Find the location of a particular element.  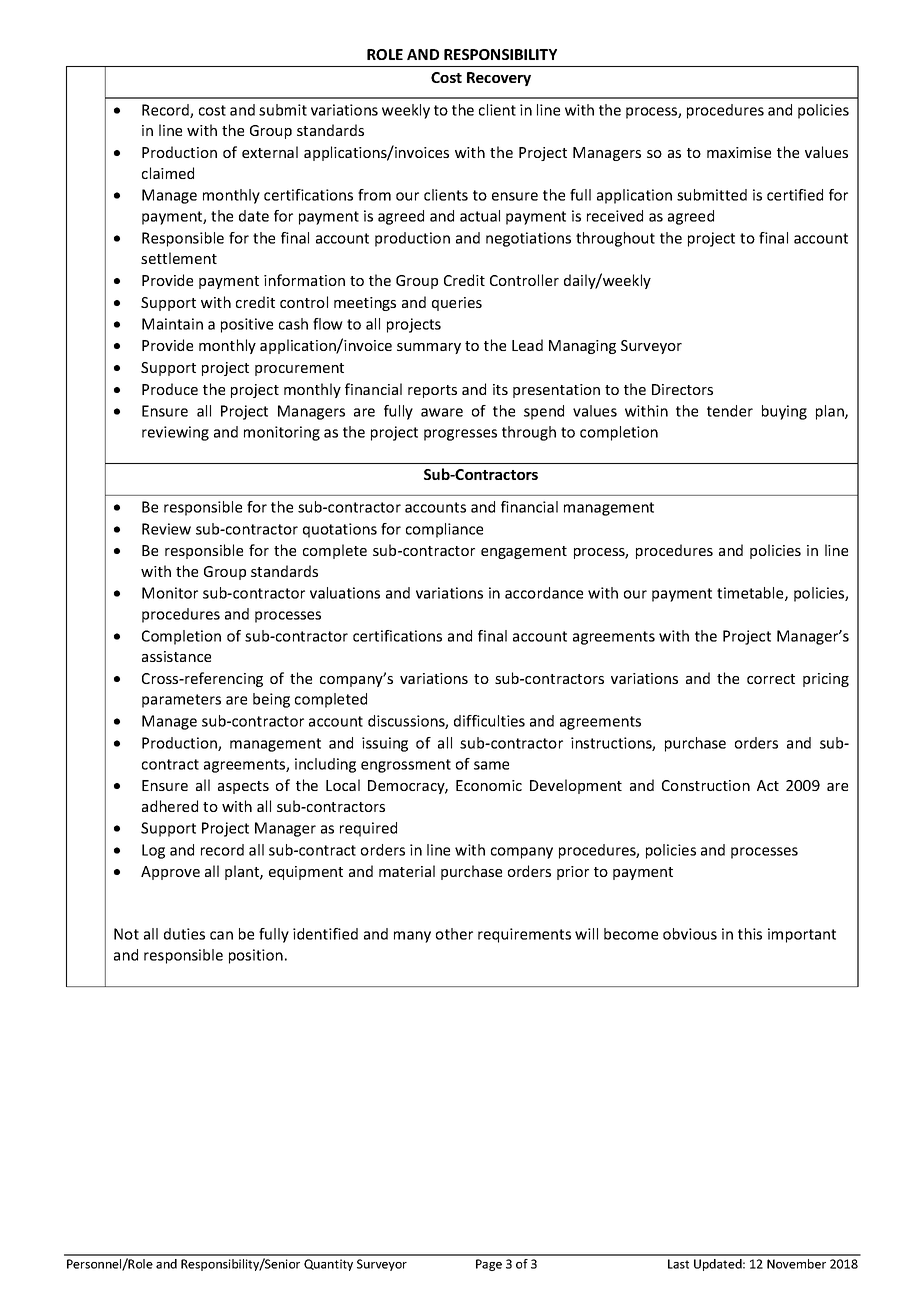

Recovery is located at coordinates (499, 79).
